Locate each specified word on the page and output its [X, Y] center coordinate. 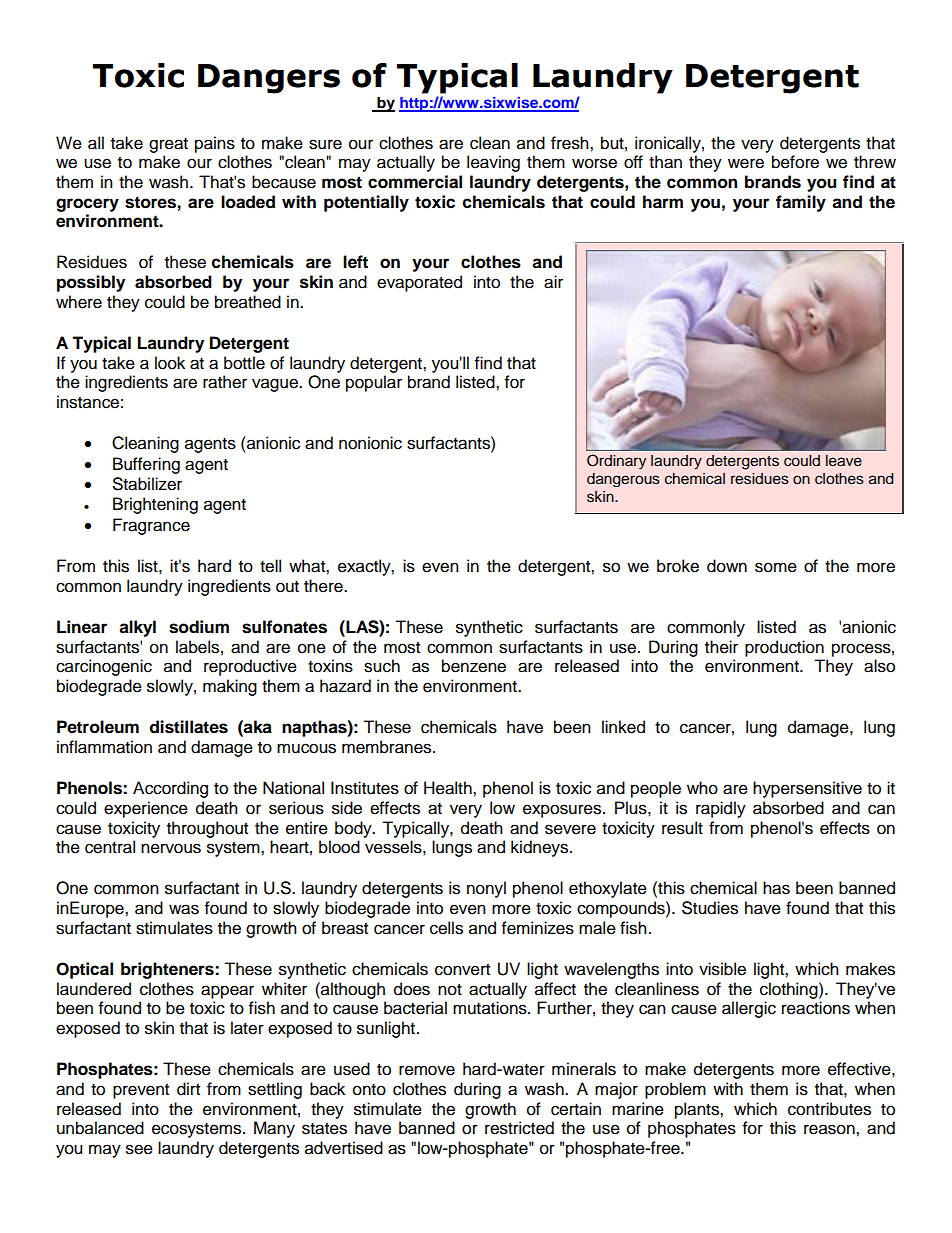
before [795, 162]
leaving [493, 163]
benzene [474, 666]
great [168, 145]
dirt [188, 1089]
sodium [199, 627]
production [784, 648]
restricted [519, 1128]
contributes [829, 1109]
